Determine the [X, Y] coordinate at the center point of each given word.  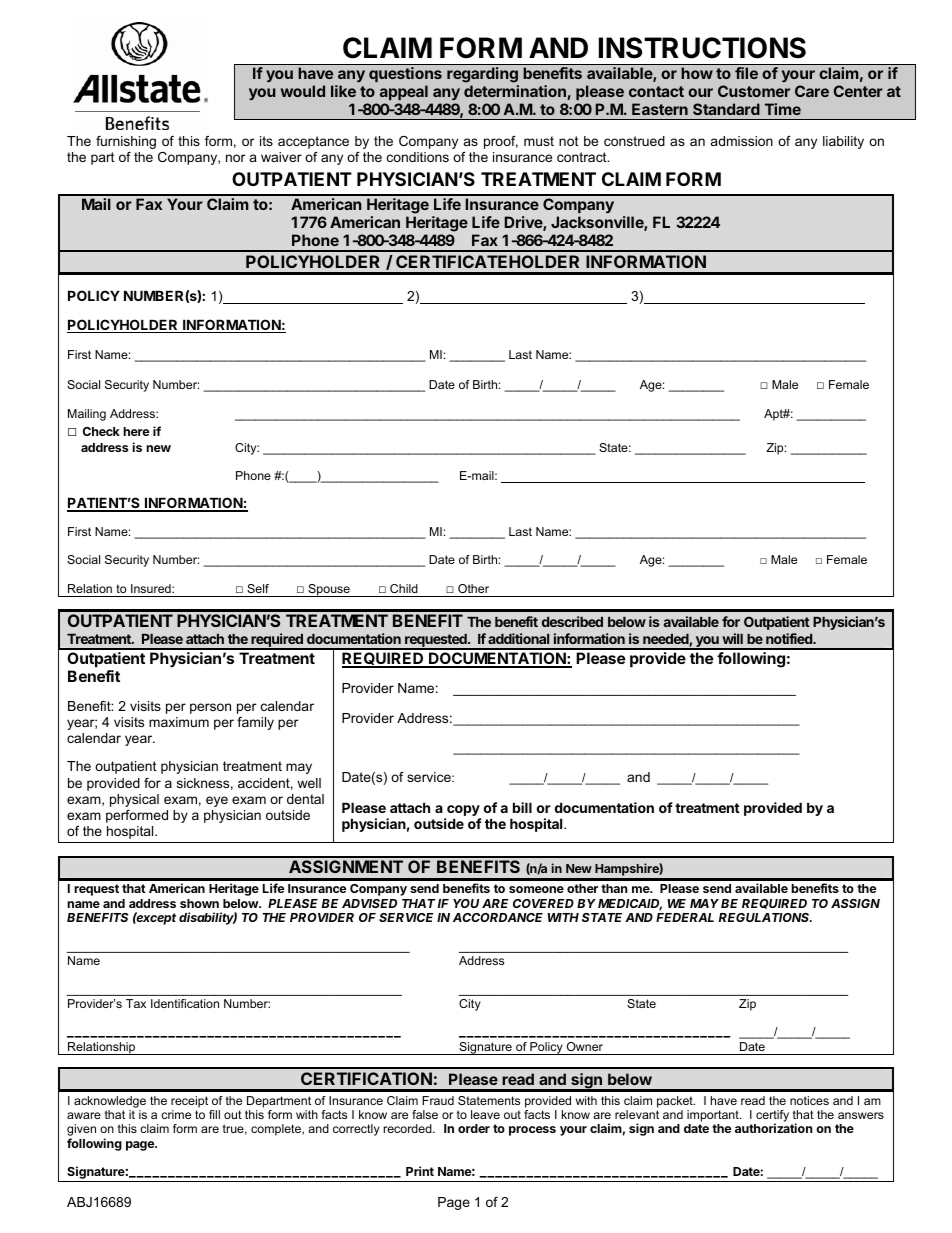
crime [176, 1114]
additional [518, 638]
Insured [152, 588]
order [474, 1128]
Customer [754, 91]
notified [790, 638]
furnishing [126, 142]
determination [516, 92]
